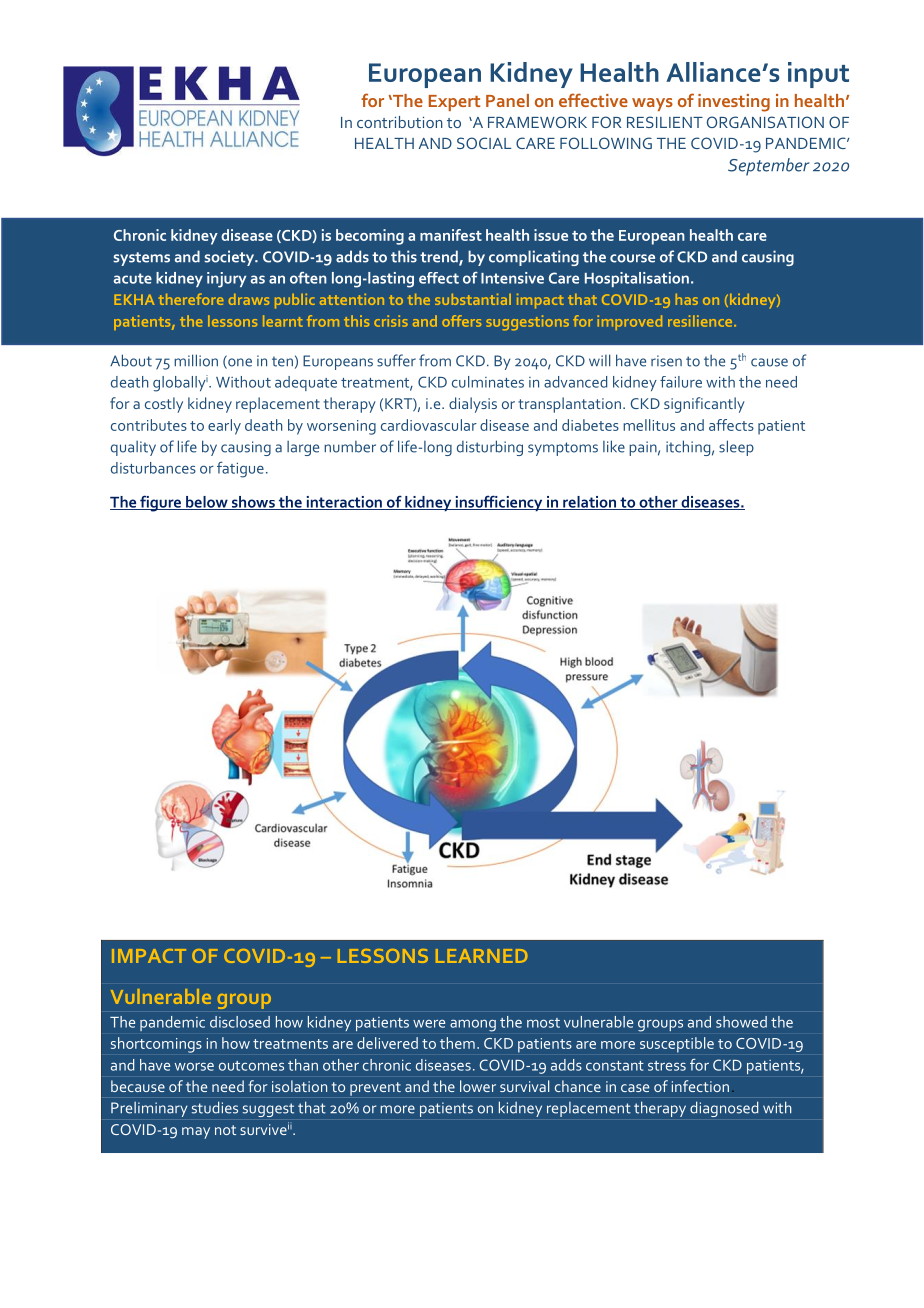 This screenshot has height=1308, width=924. What do you see at coordinates (590, 503) in the screenshot?
I see `relation` at bounding box center [590, 503].
